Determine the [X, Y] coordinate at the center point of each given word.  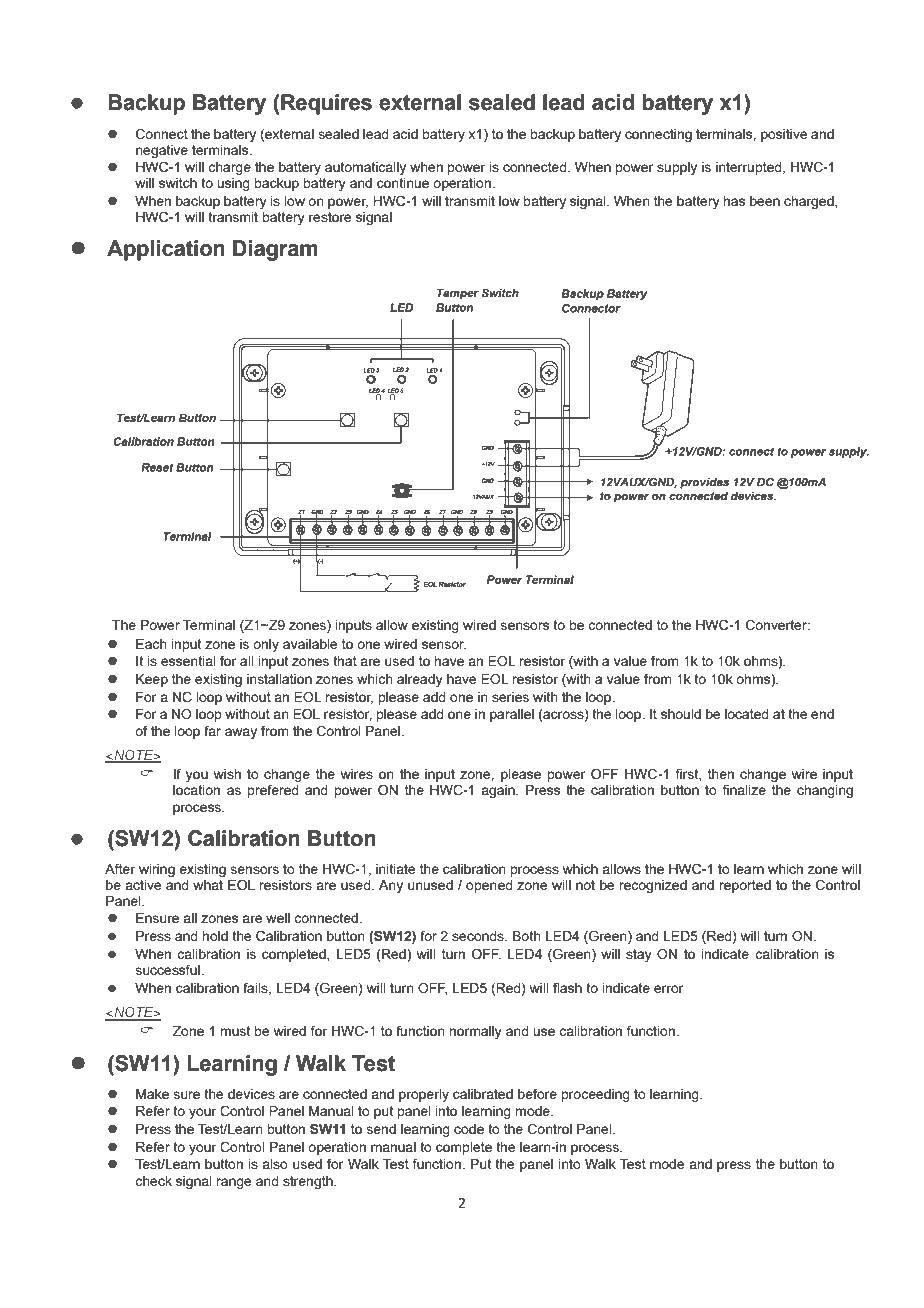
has [734, 201]
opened [489, 886]
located [747, 714]
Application [166, 250]
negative [162, 151]
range [234, 1183]
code [469, 1129]
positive [784, 135]
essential [188, 661]
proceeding [595, 1095]
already [420, 680]
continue [403, 183]
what [208, 885]
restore [330, 217]
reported [745, 886]
